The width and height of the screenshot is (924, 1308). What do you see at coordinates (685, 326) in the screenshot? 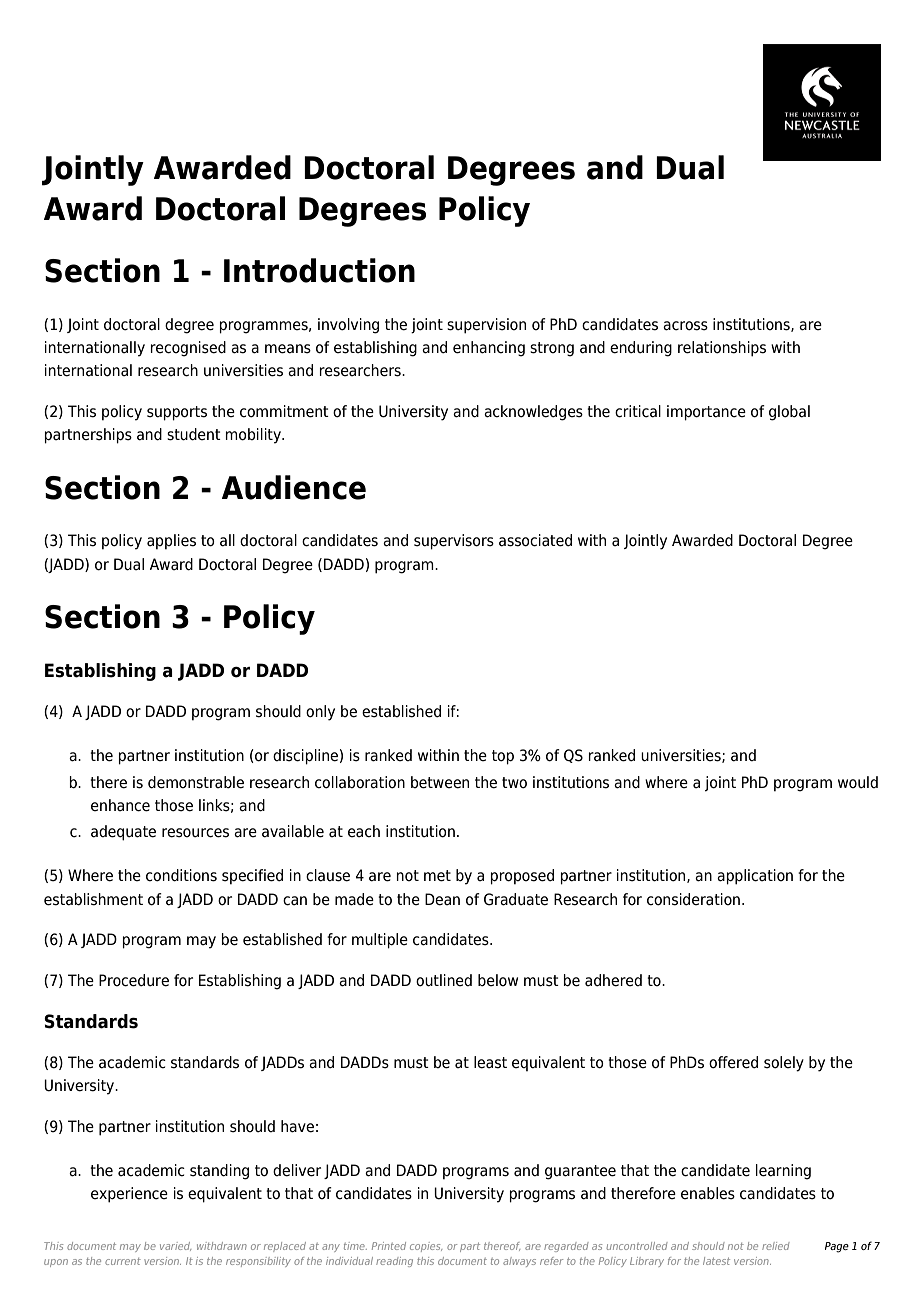
I see `across` at bounding box center [685, 326].
